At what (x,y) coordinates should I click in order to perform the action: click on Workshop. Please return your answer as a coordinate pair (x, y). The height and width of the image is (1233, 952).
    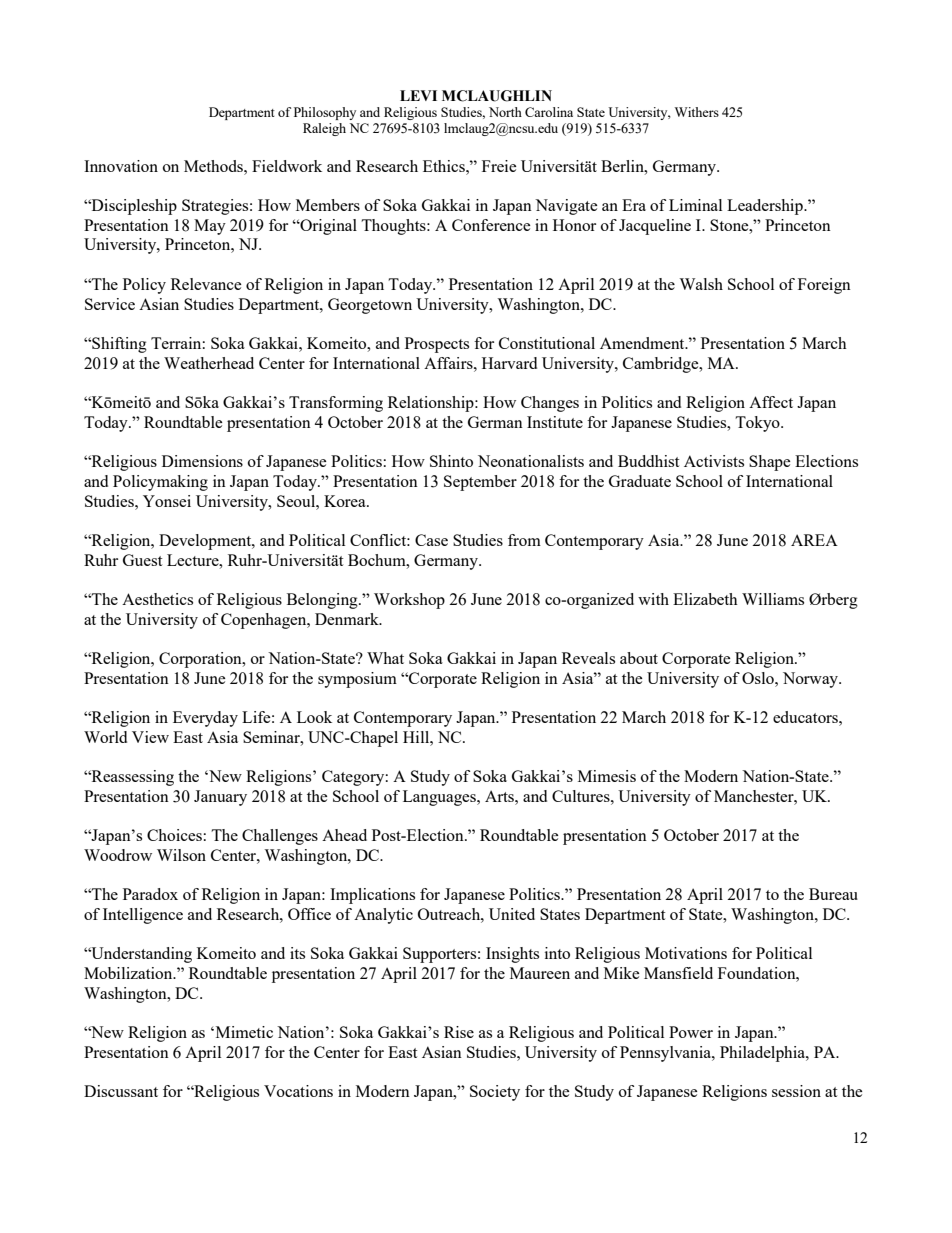
    Looking at the image, I should click on (409, 601).
